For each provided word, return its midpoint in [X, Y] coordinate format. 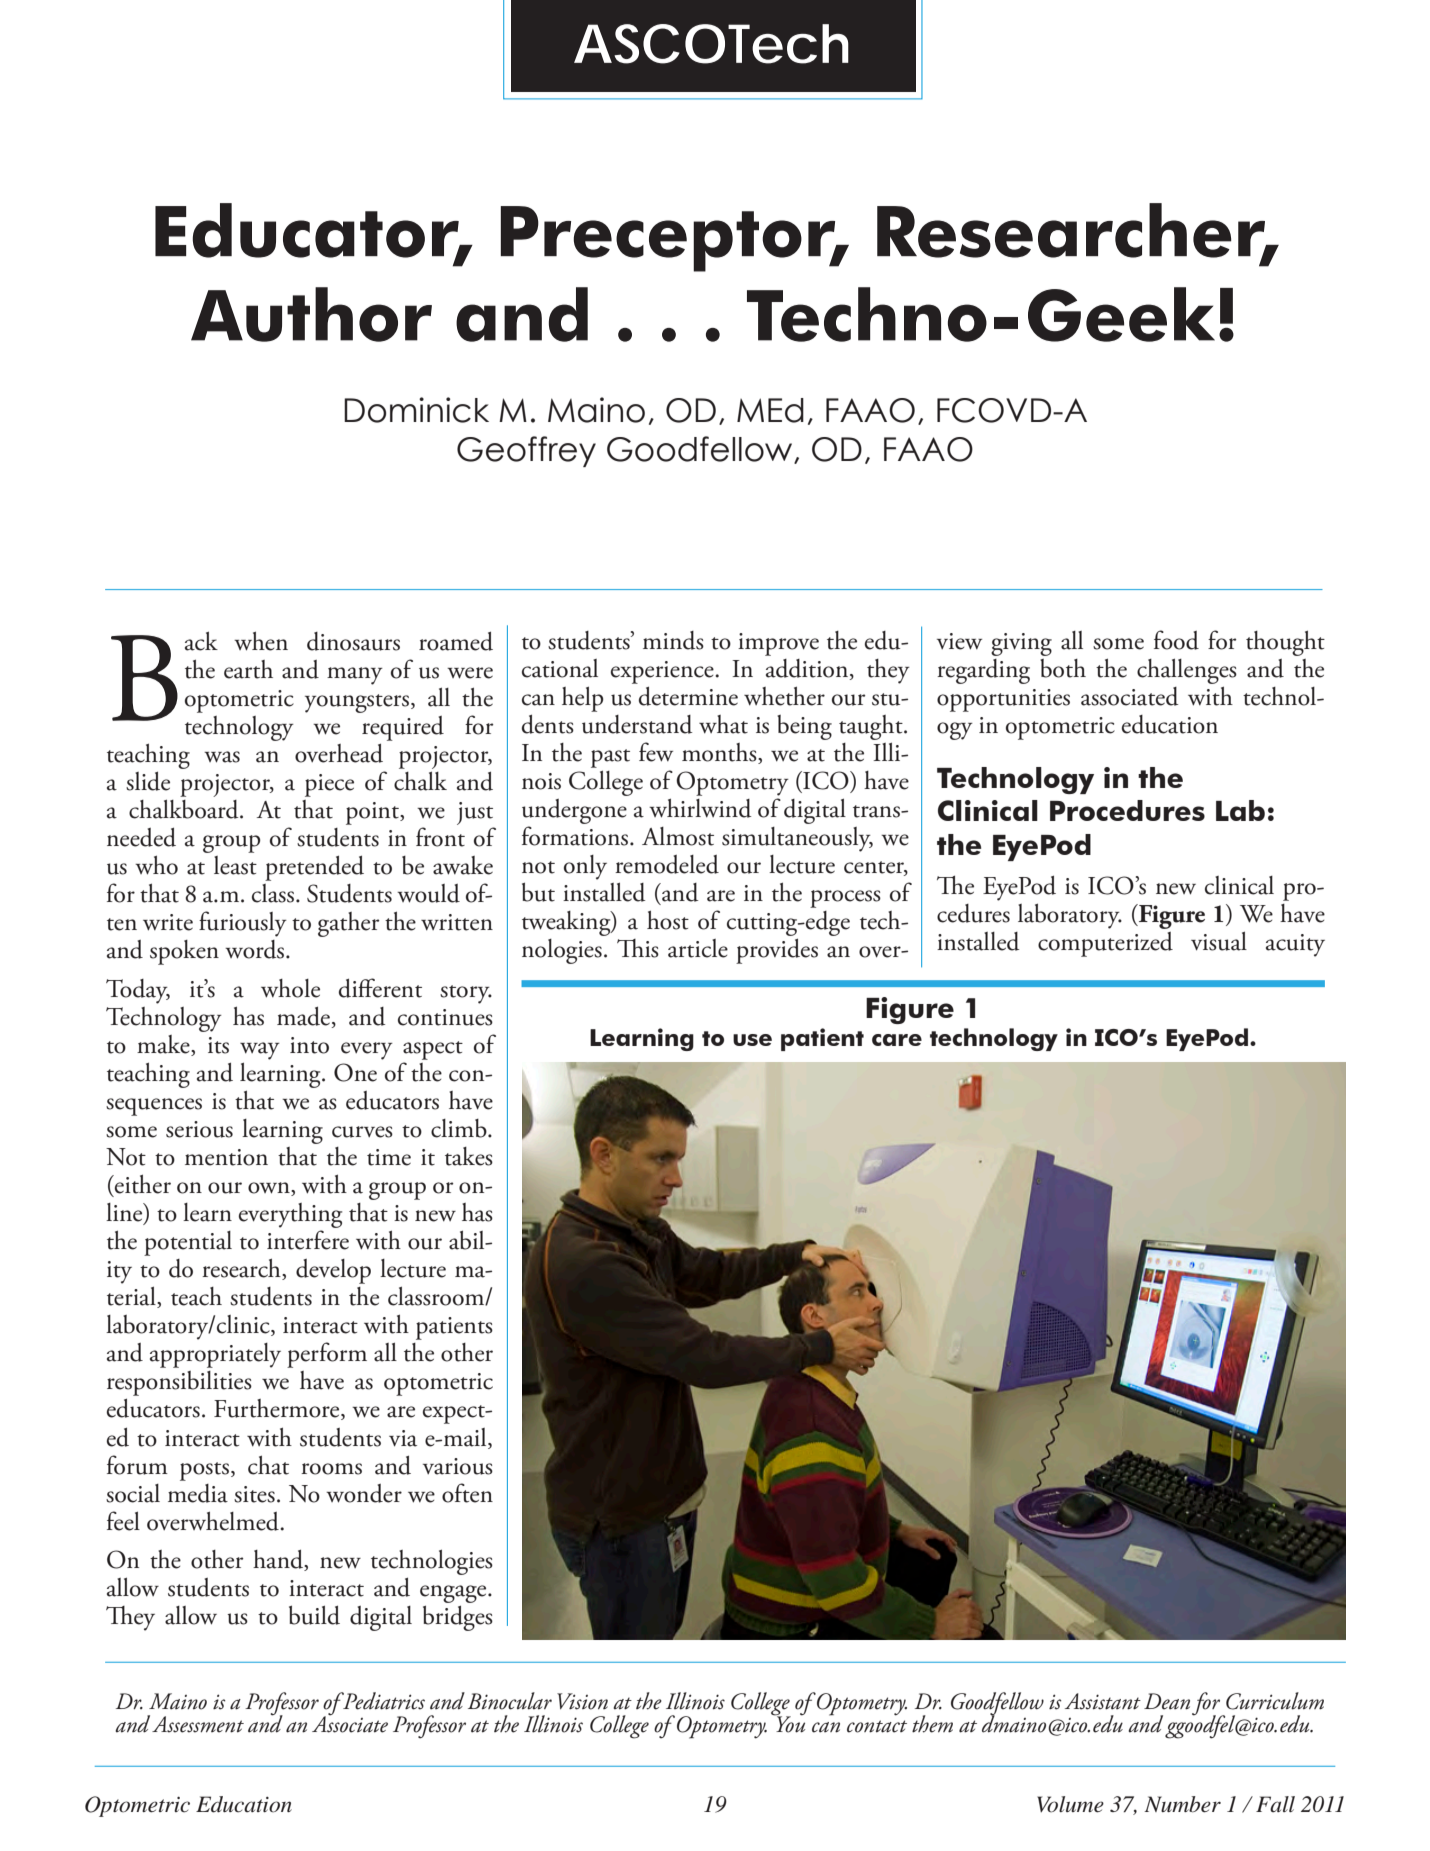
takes [469, 1156]
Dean [1167, 1701]
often [467, 1493]
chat [268, 1465]
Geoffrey [526, 451]
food [1176, 640]
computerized [1105, 944]
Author [311, 314]
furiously [243, 924]
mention [226, 1157]
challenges [1187, 671]
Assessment [198, 1724]
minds [673, 640]
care [897, 1040]
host [668, 920]
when [261, 641]
